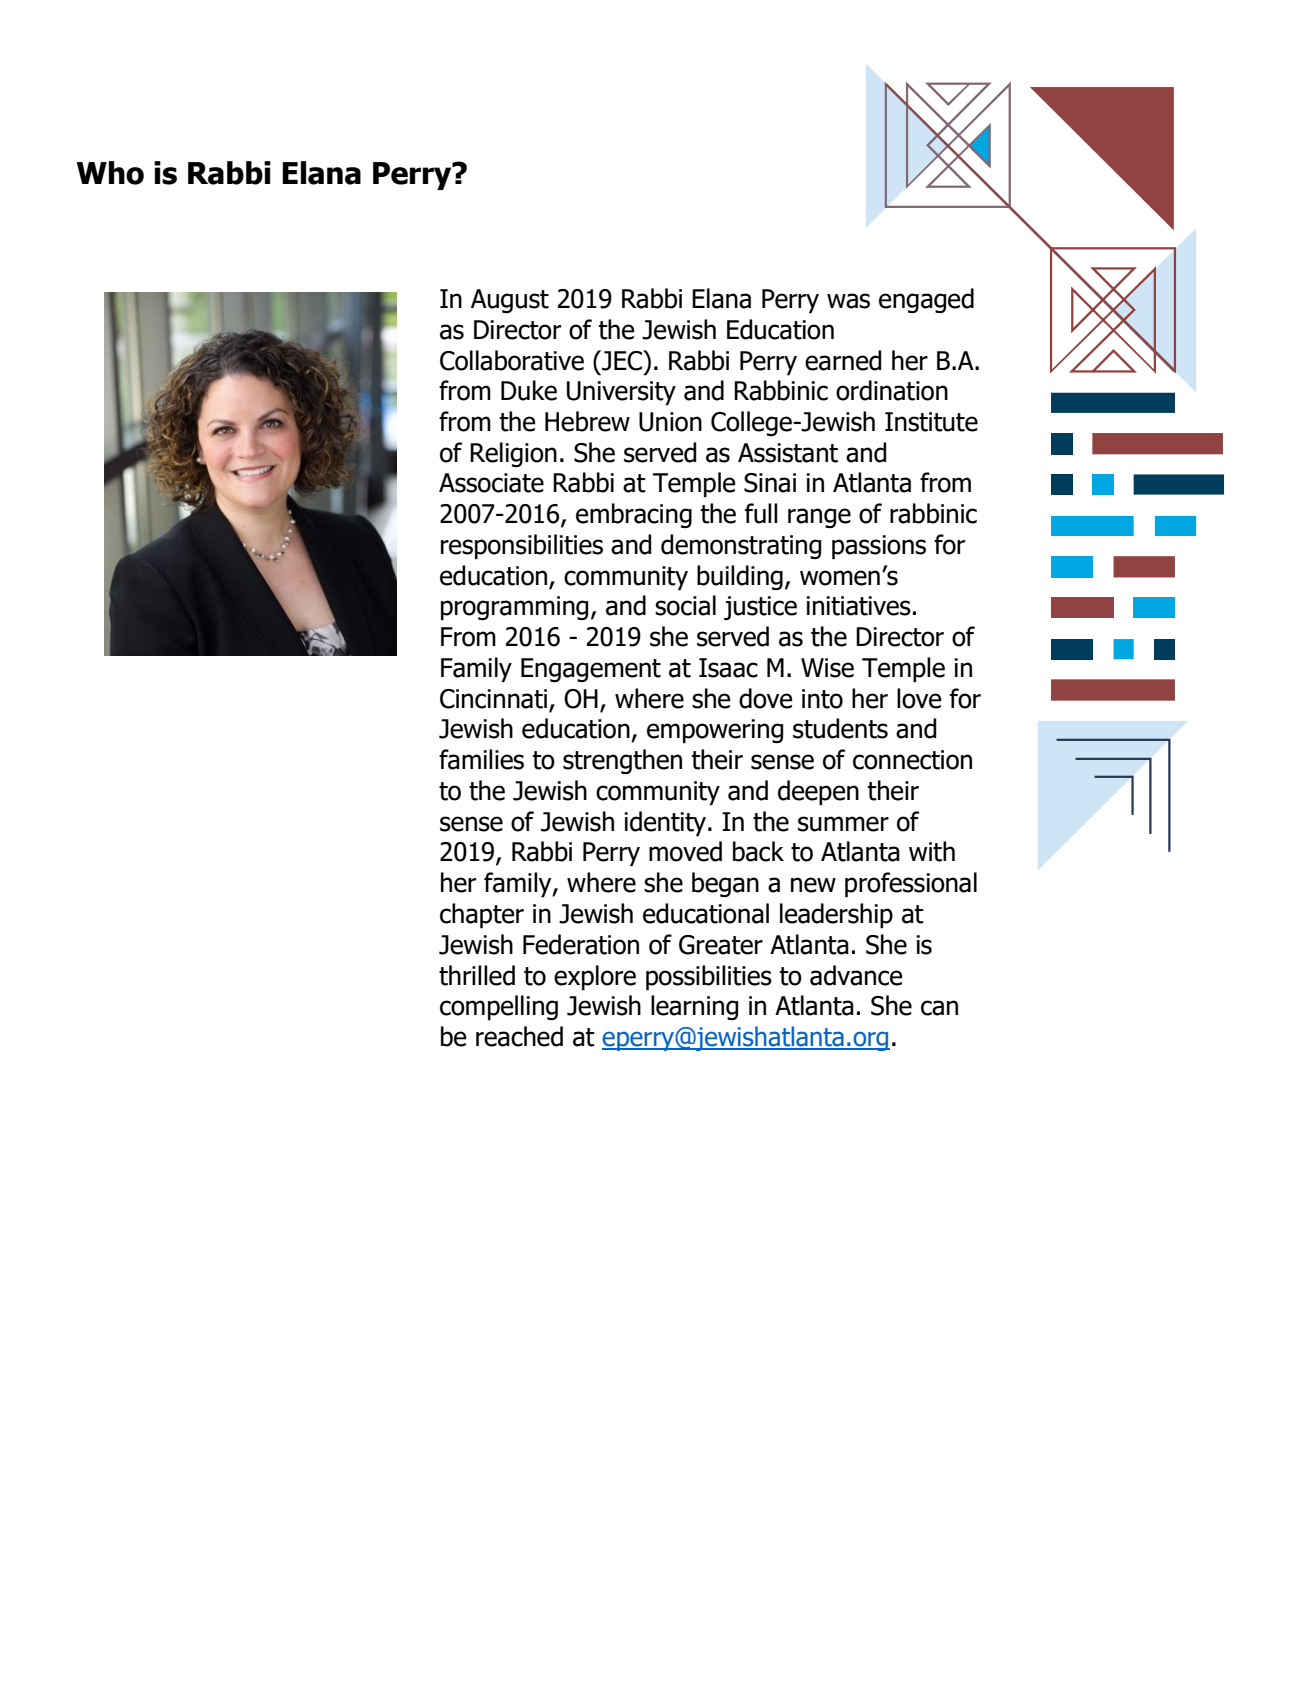 This document has width=1299, height=1681. What do you see at coordinates (848, 301) in the document?
I see `was` at bounding box center [848, 301].
